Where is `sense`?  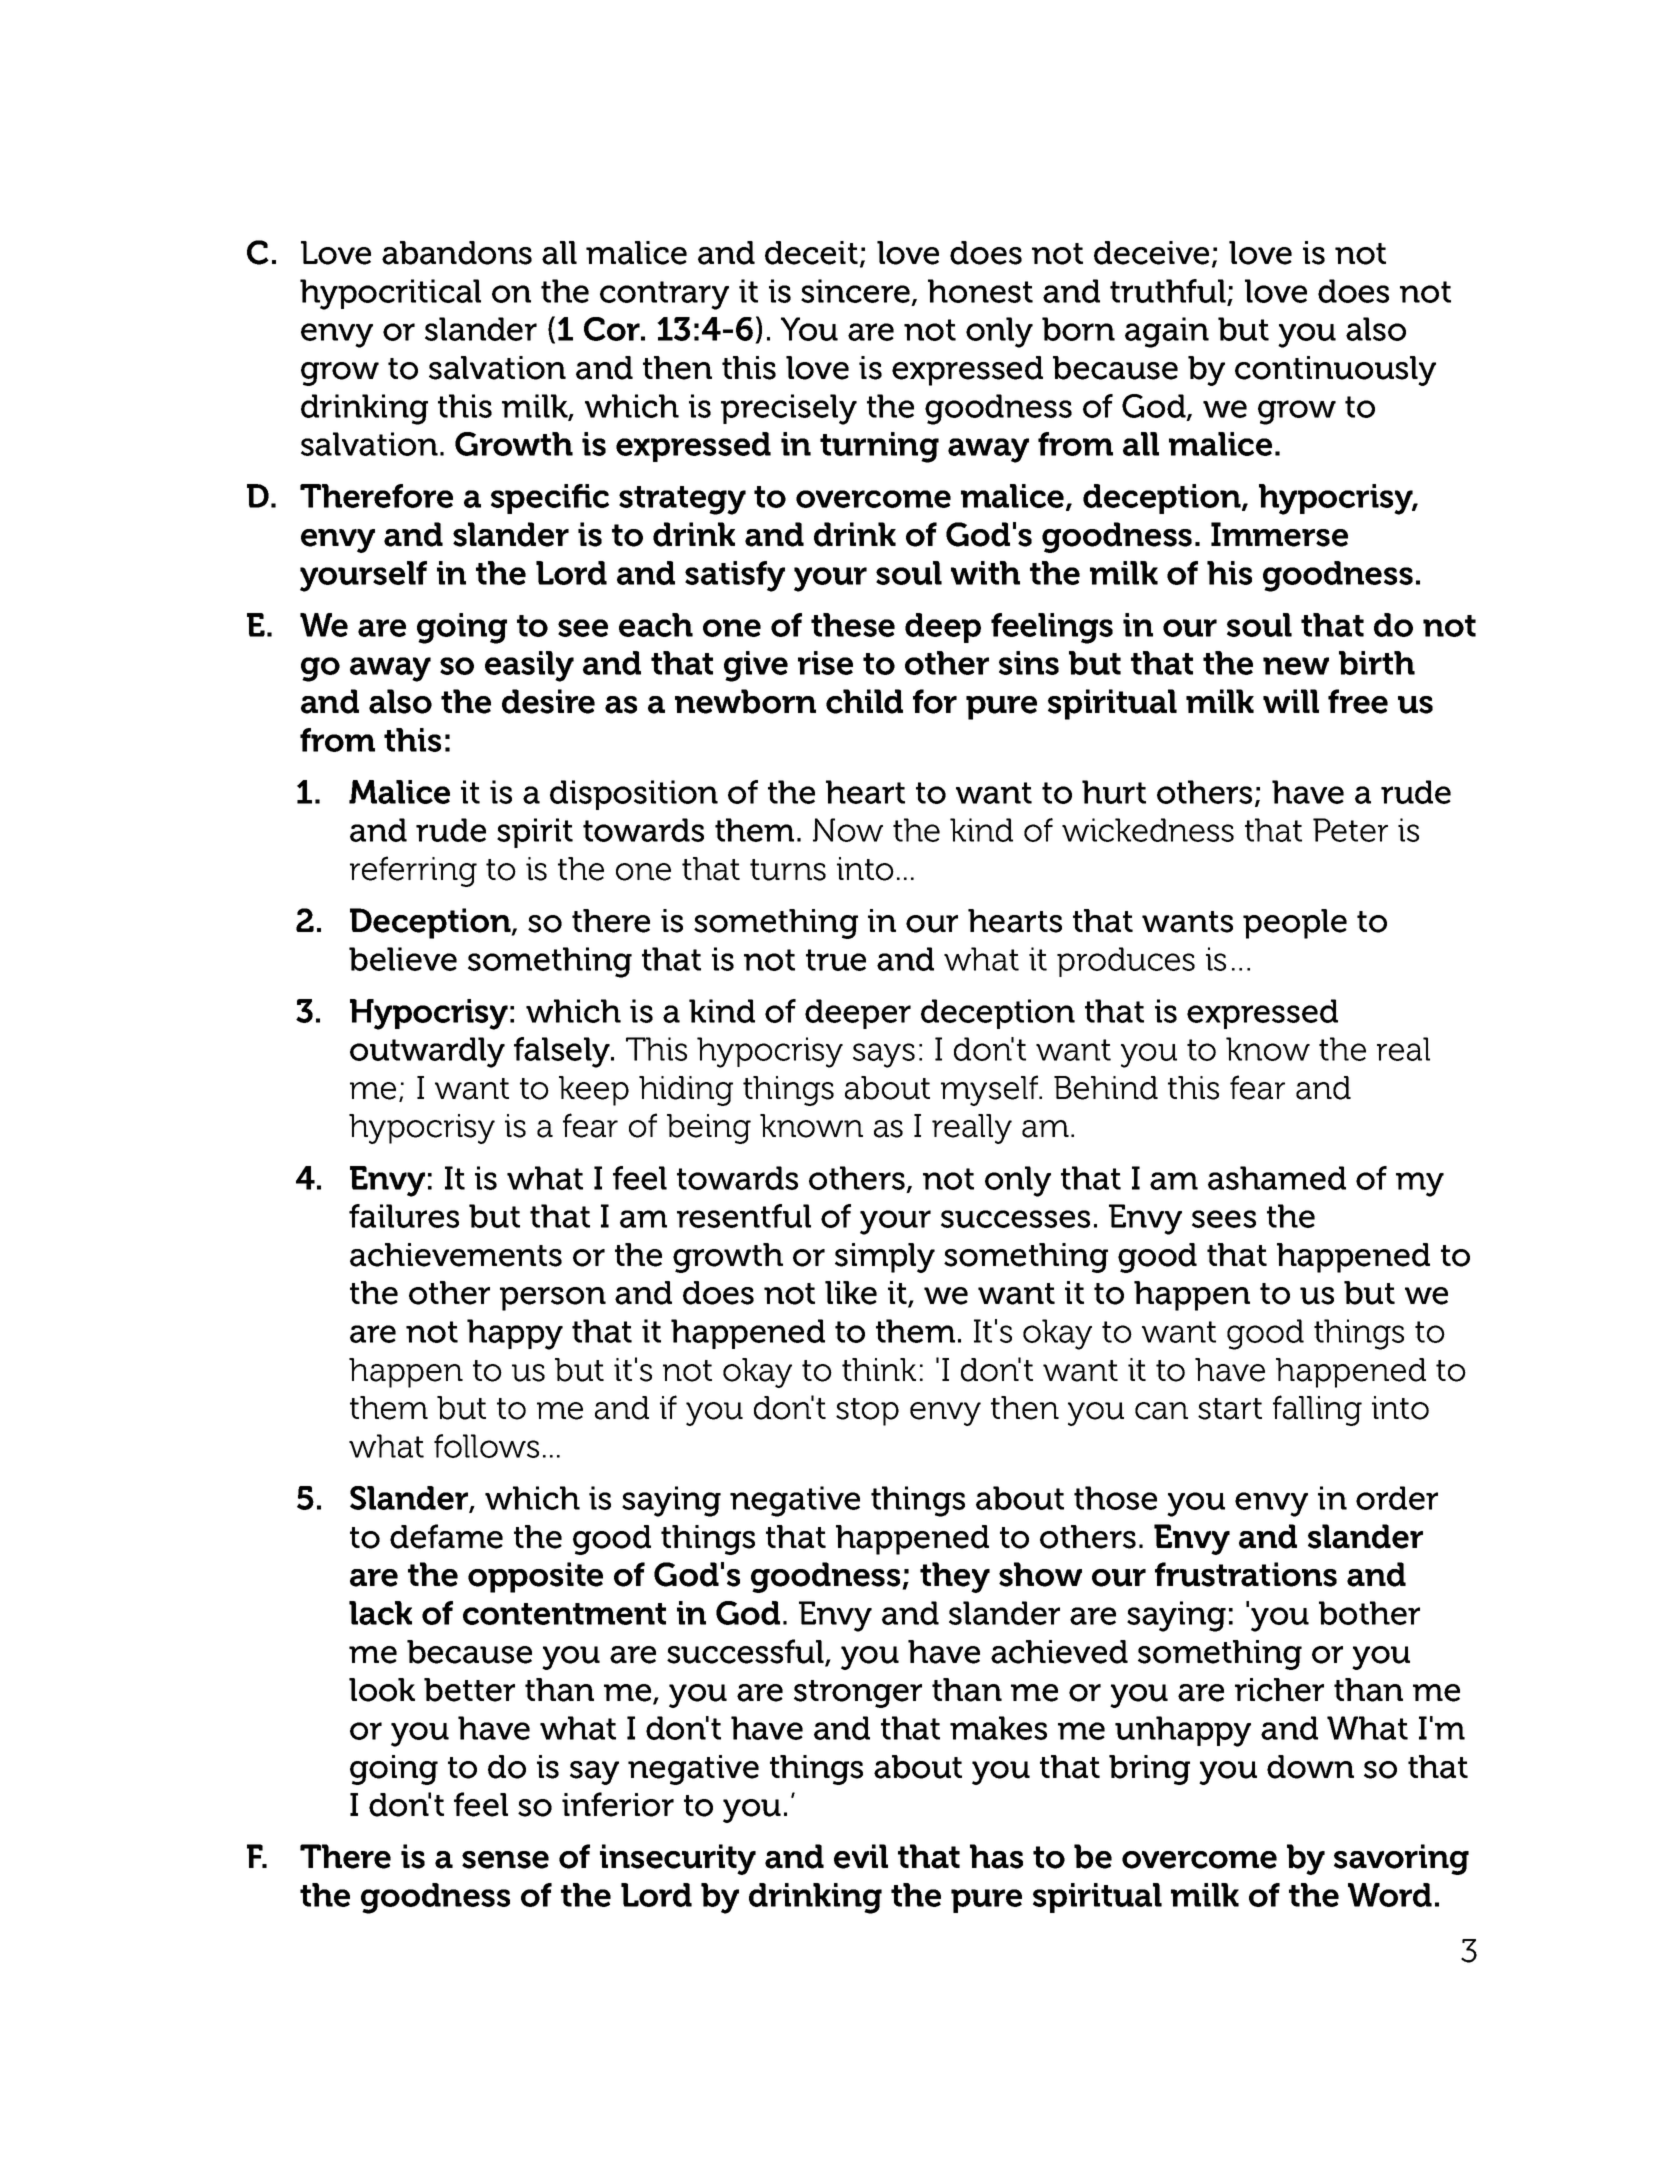 sense is located at coordinates (505, 1860).
